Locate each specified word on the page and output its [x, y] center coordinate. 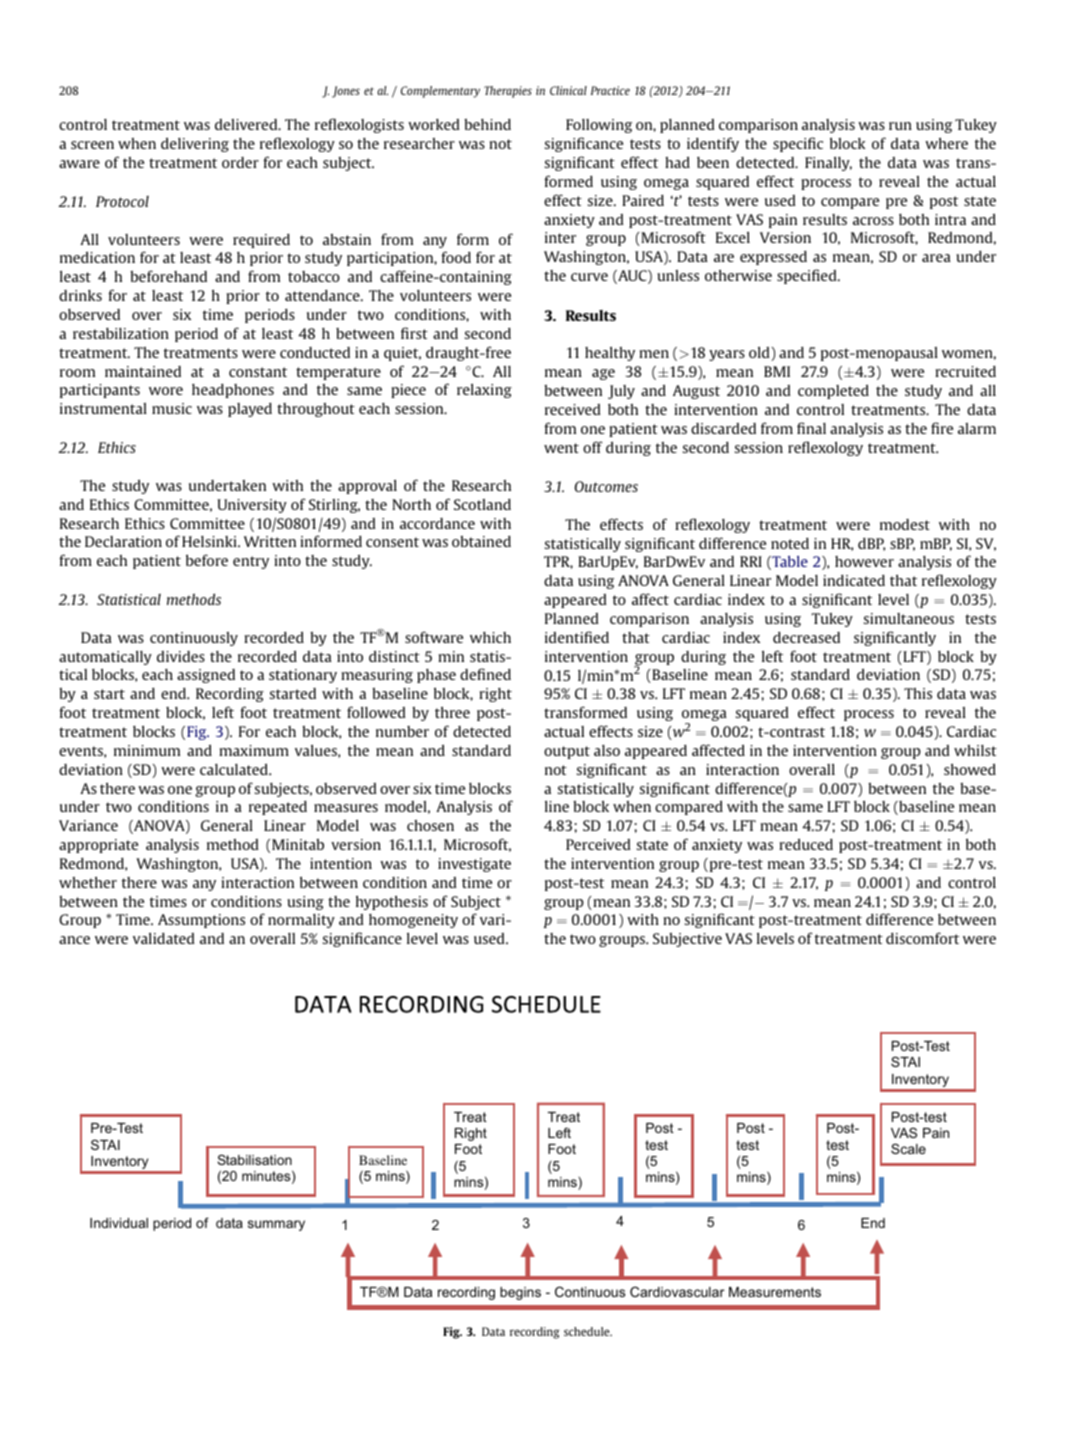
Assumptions [201, 921]
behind [487, 124]
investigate [474, 865]
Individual [119, 1223]
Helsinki [210, 541]
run [900, 126]
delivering [195, 144]
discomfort [922, 938]
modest [905, 524]
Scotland [482, 504]
